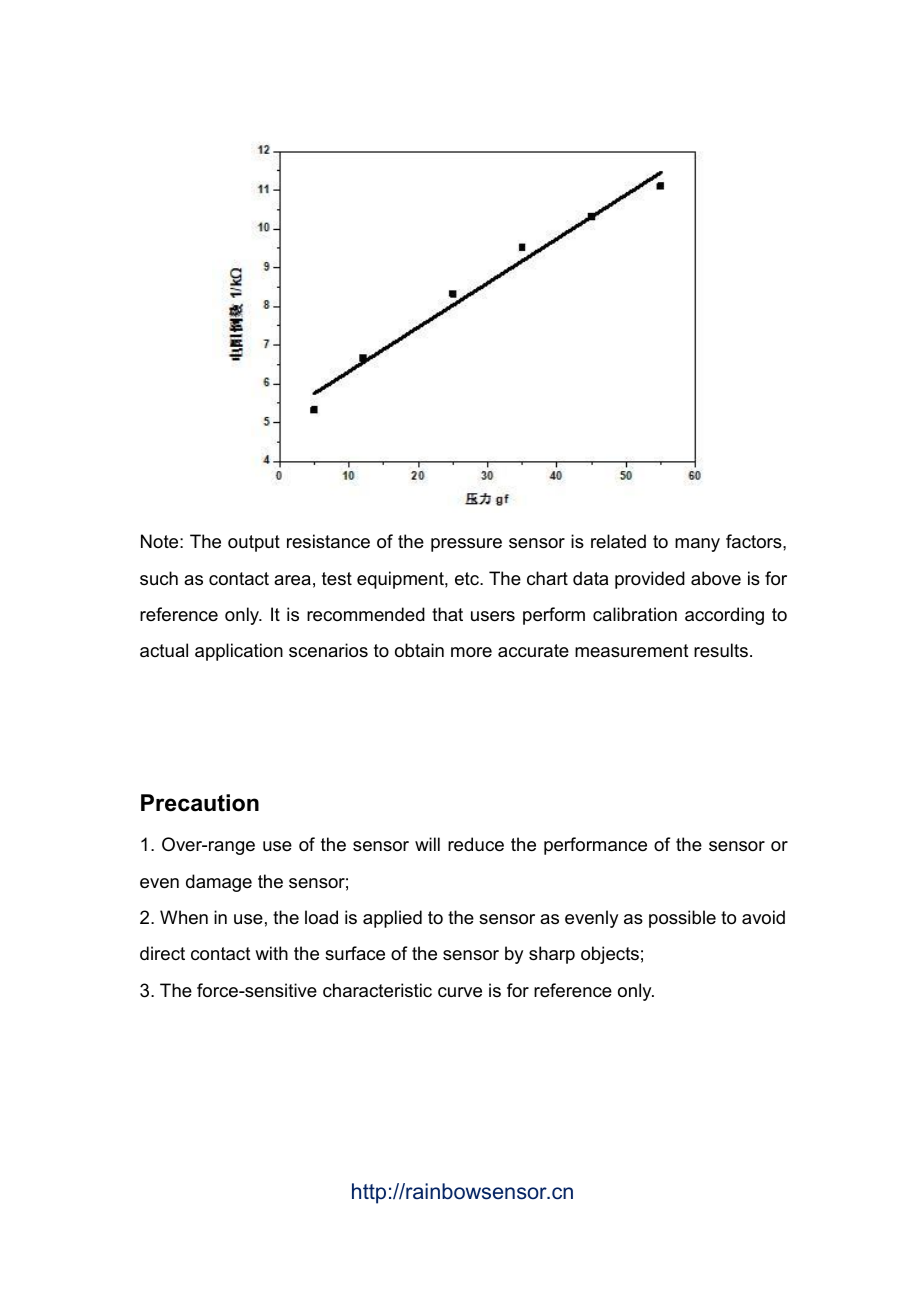  Describe the element at coordinates (697, 545) in the page. I see `many` at that location.
